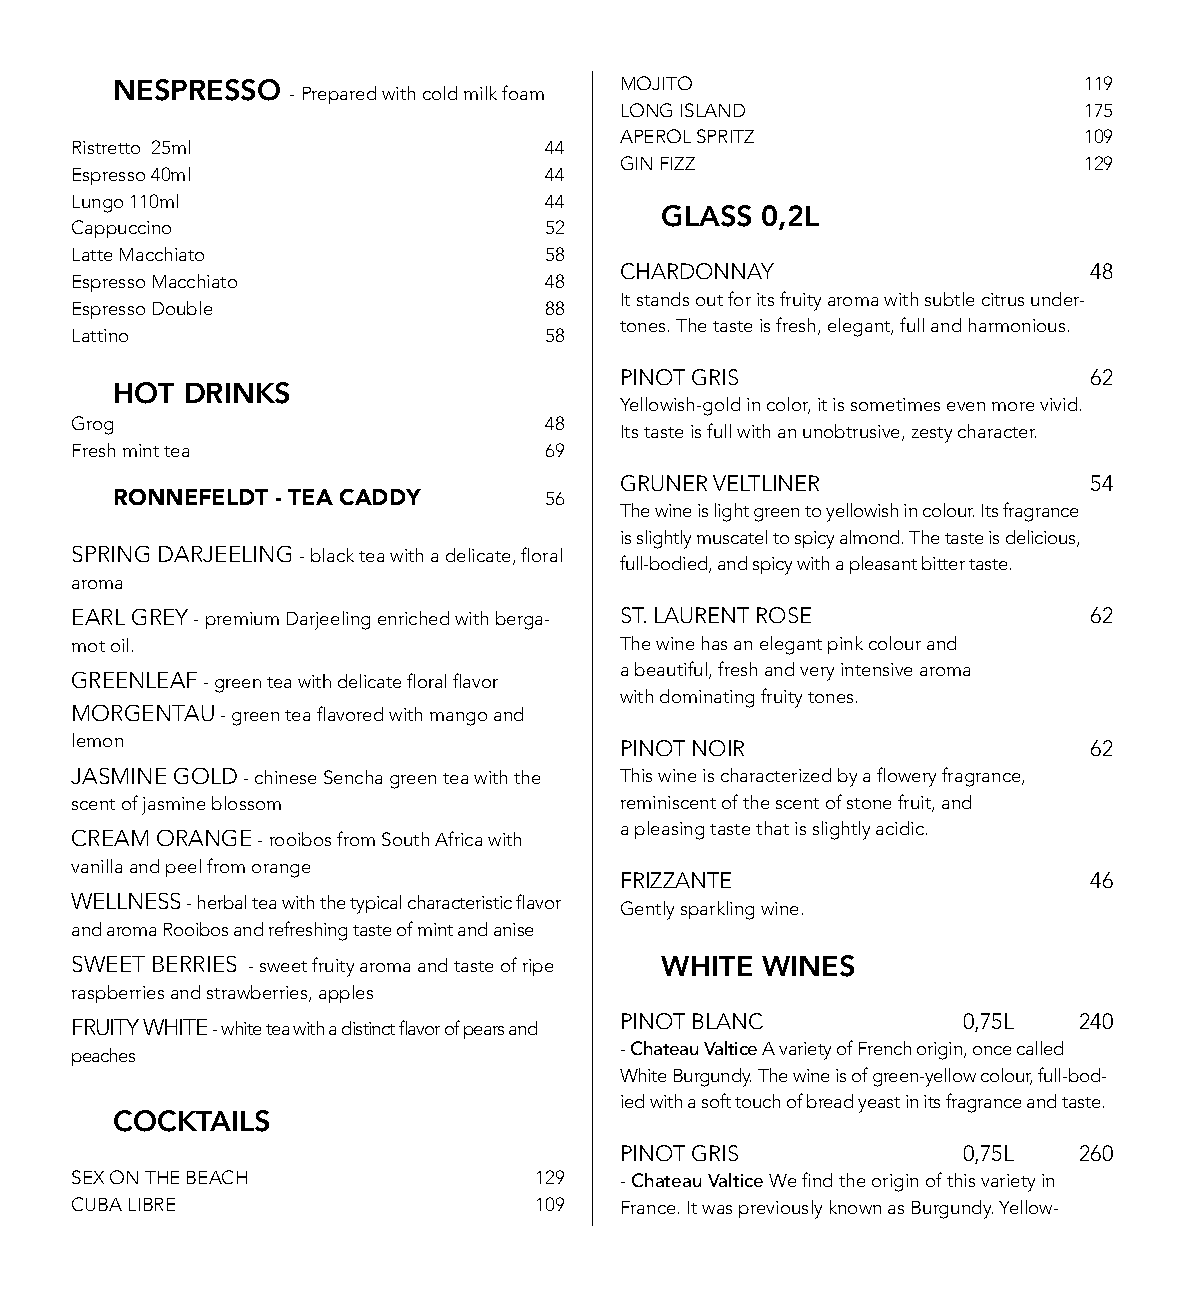 The width and height of the screenshot is (1185, 1298). What do you see at coordinates (671, 668) in the screenshot?
I see `beautiful` at bounding box center [671, 668].
